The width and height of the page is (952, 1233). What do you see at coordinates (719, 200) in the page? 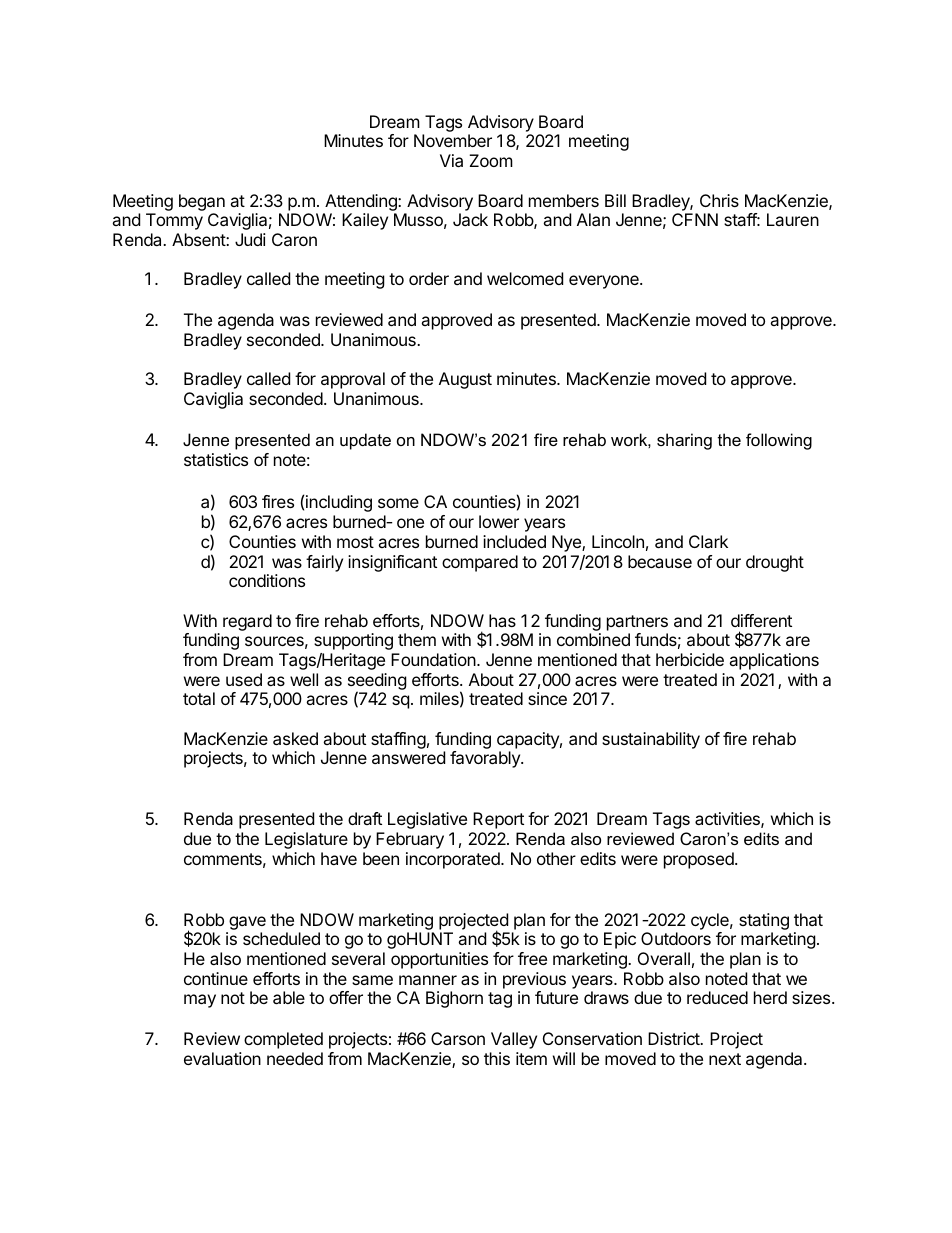
I see `Chris` at bounding box center [719, 200].
